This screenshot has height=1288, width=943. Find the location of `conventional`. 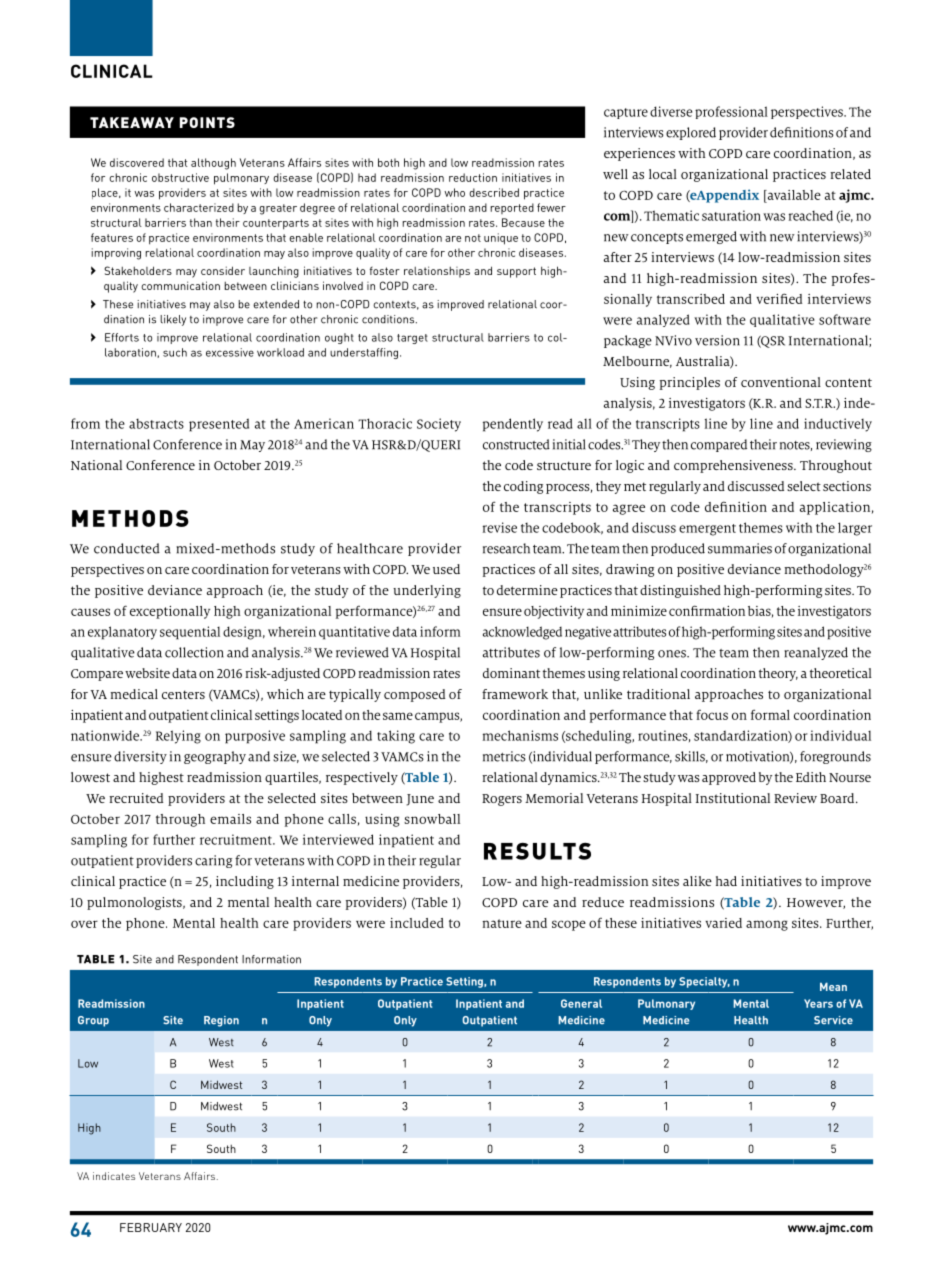

conventional is located at coordinates (781, 382).
